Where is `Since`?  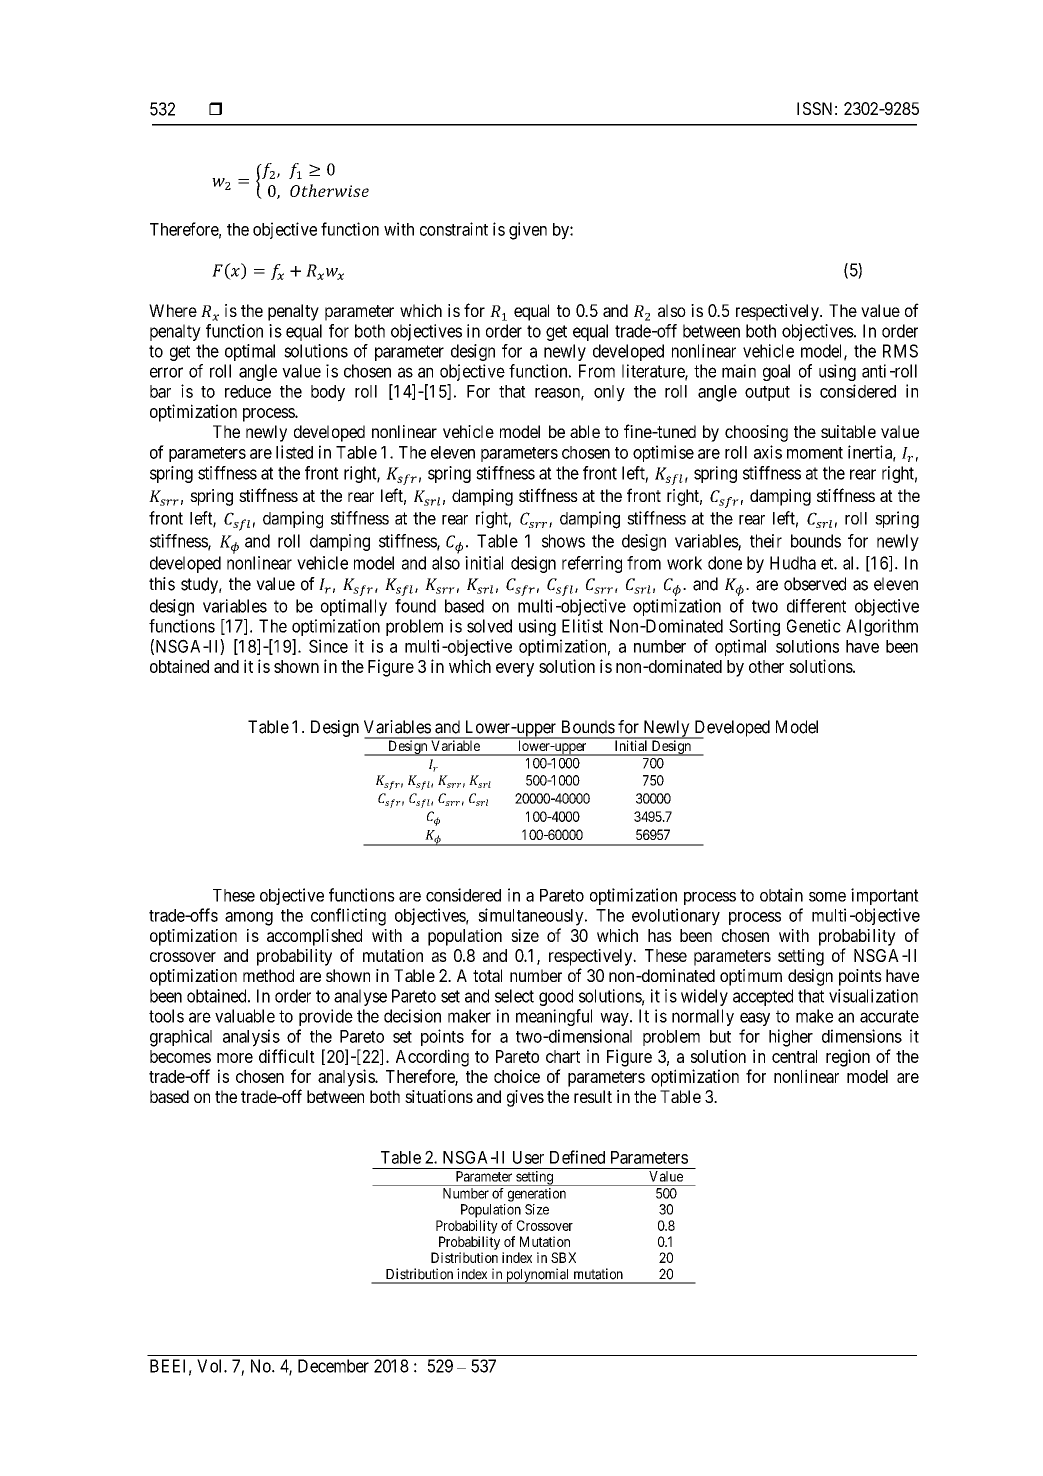
Since is located at coordinates (328, 646).
